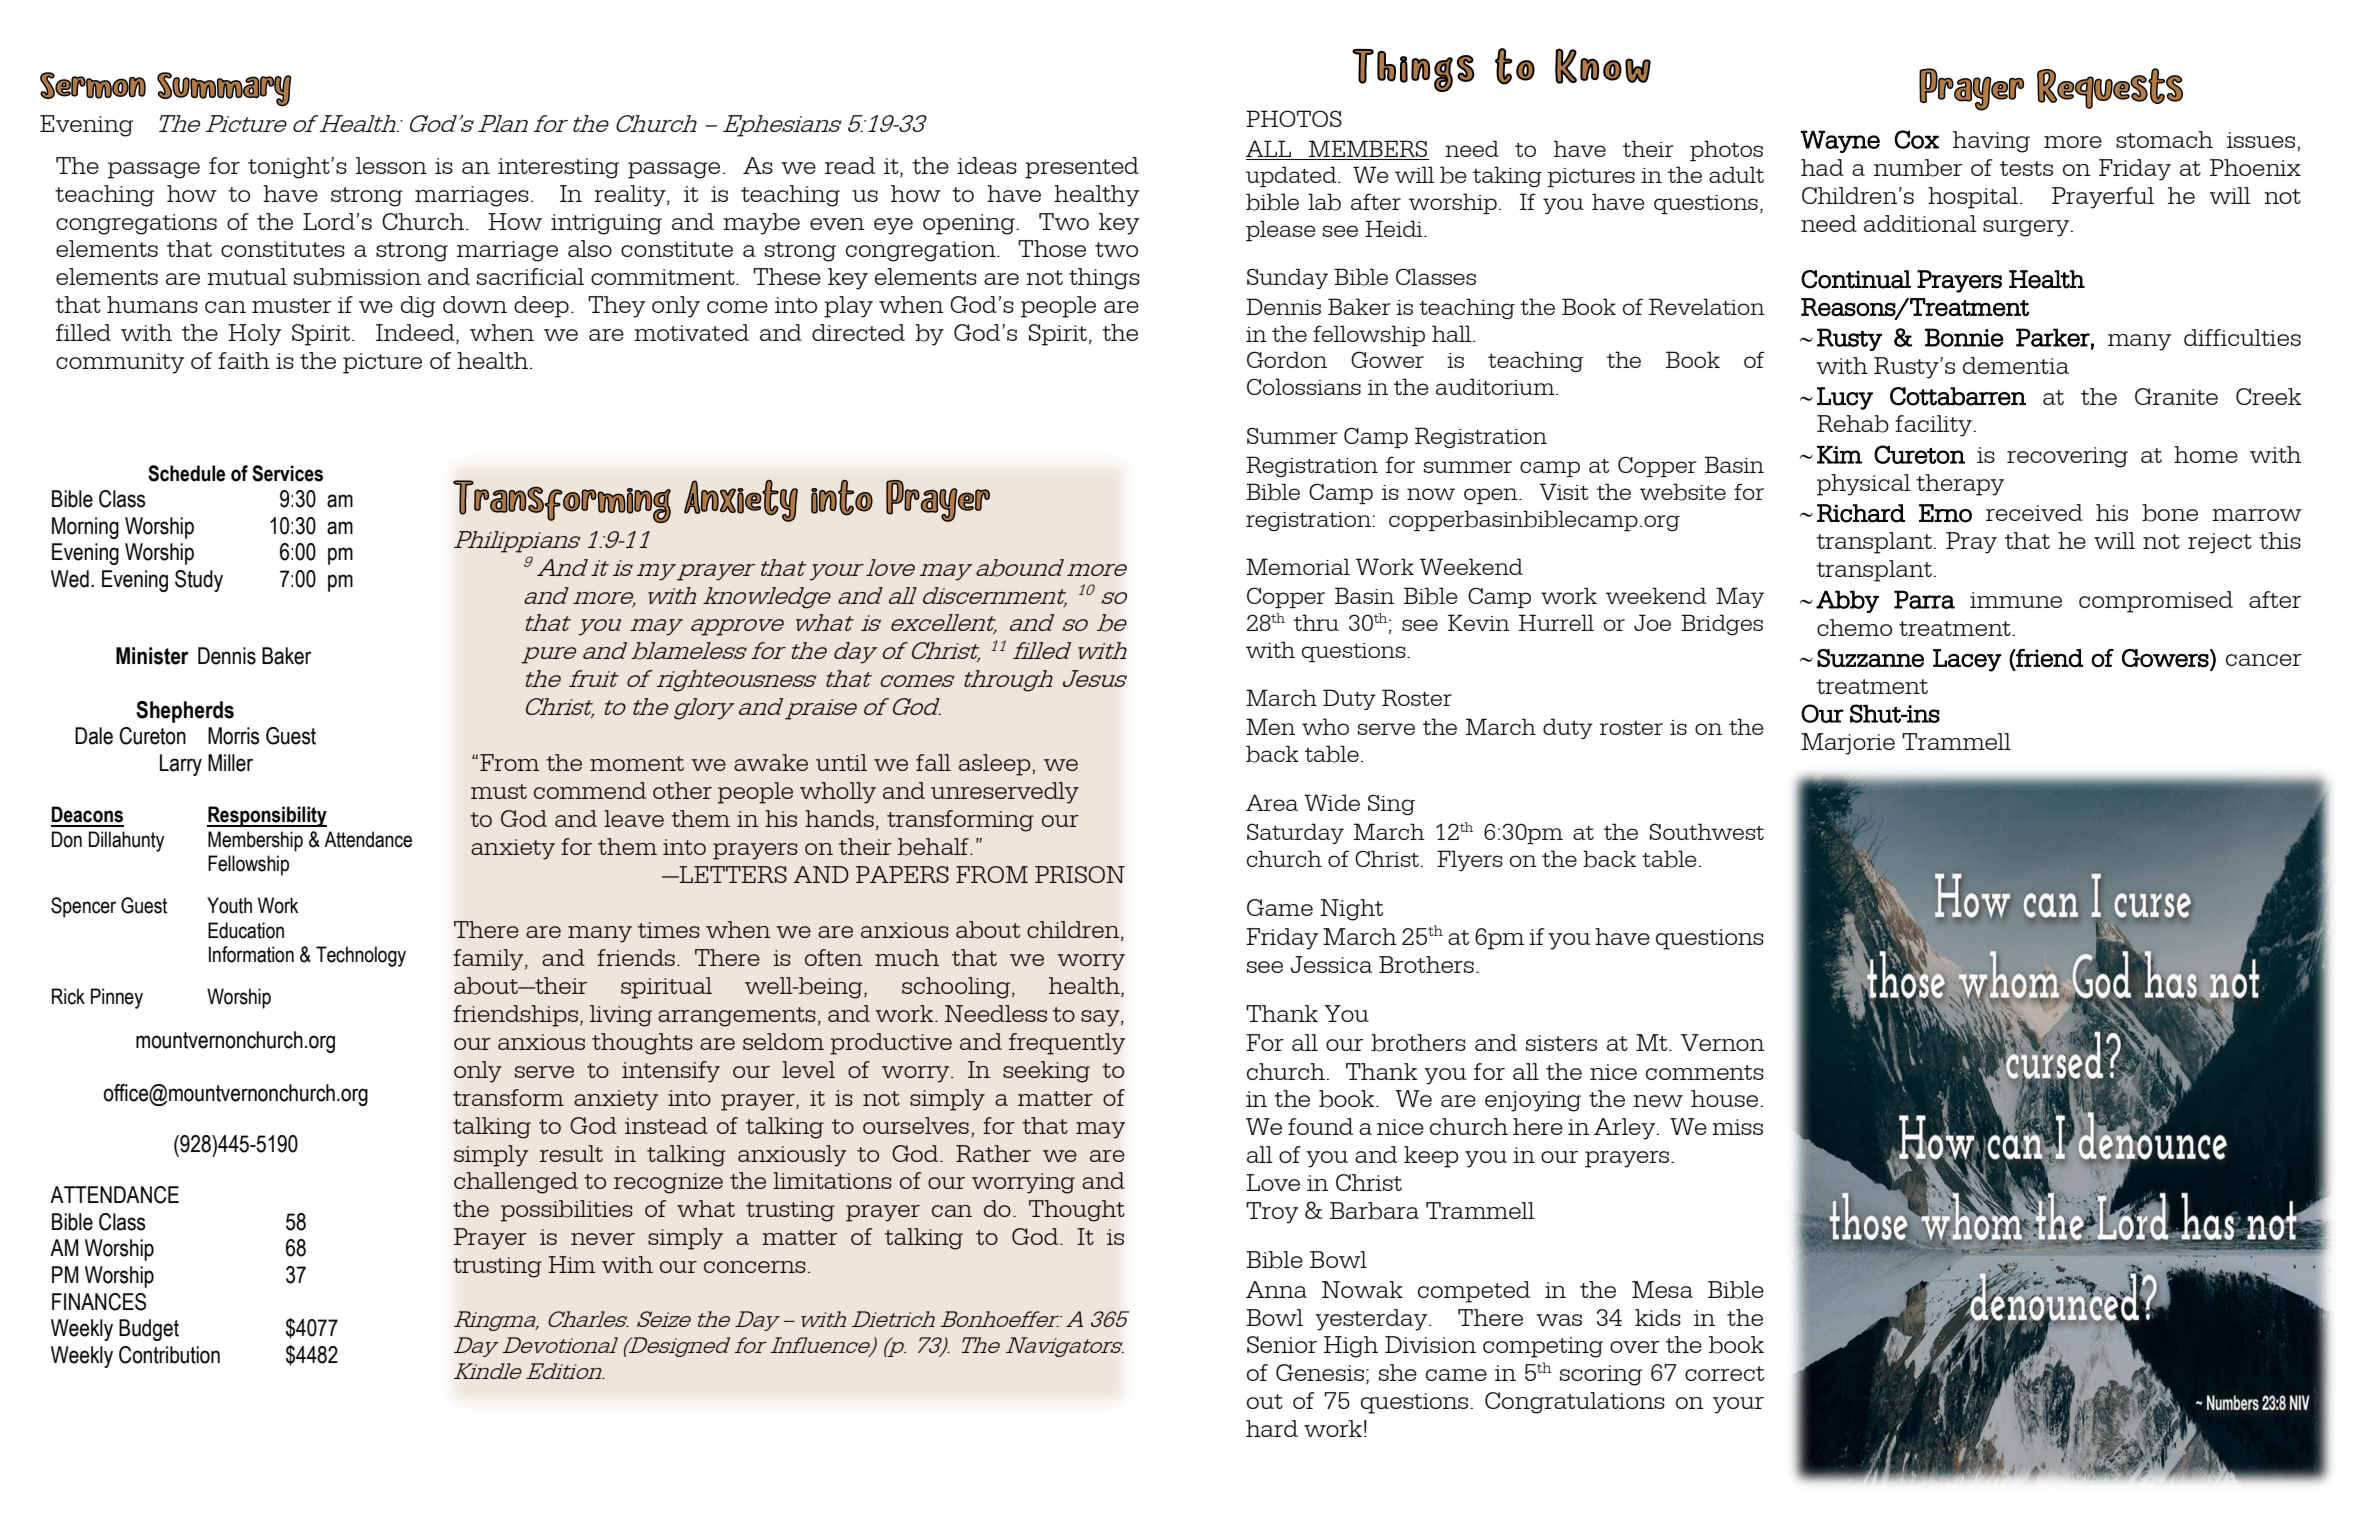  I want to click on Youth, so click(229, 905).
